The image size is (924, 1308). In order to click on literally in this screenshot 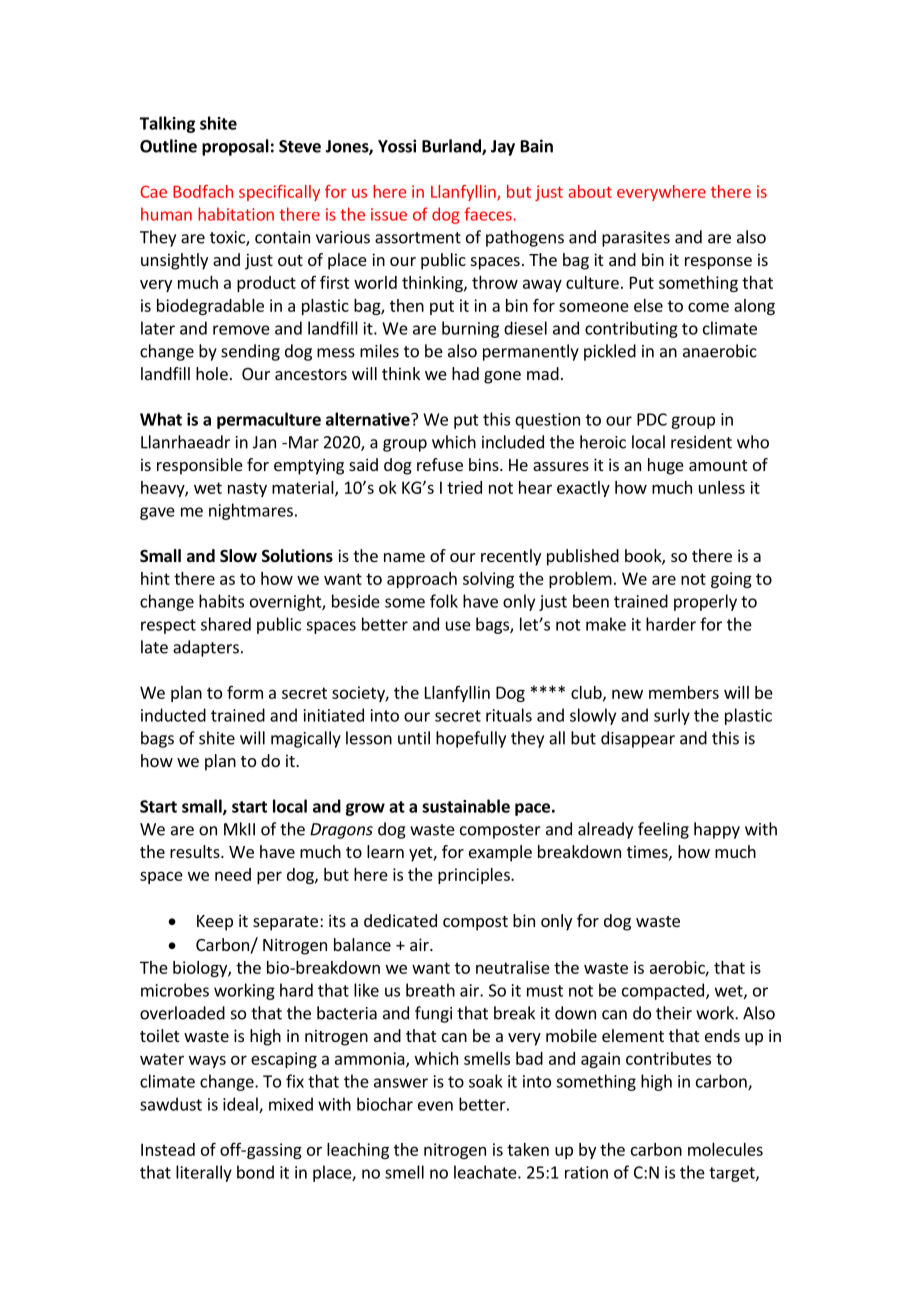, I will do `click(204, 1173)`.
